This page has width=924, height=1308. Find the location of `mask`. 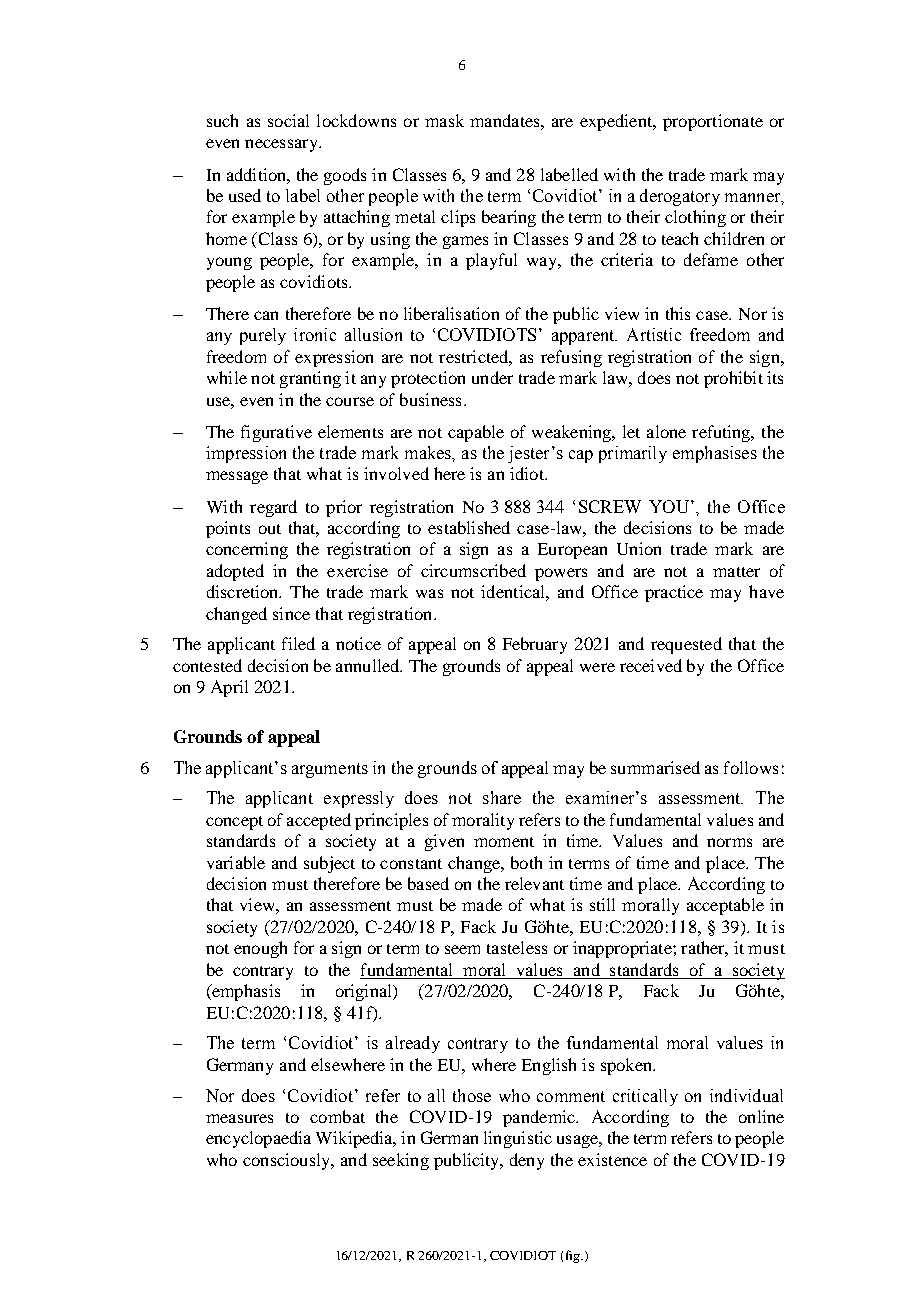

mask is located at coordinates (444, 120).
